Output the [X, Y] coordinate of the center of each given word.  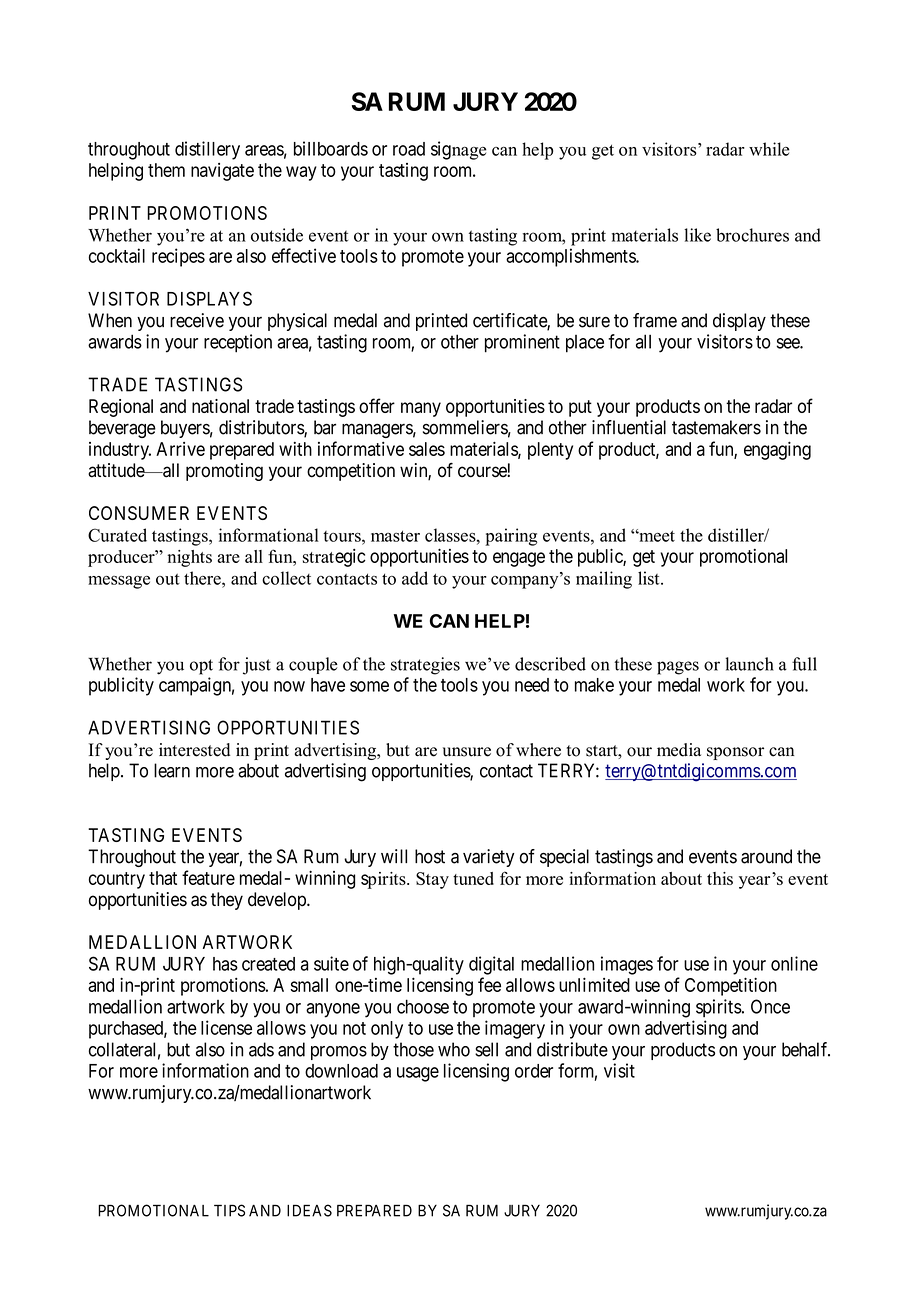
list [650, 578]
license [226, 1027]
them [166, 170]
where [538, 750]
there [203, 578]
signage [458, 150]
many [421, 409]
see [789, 343]
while [769, 149]
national [220, 406]
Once [770, 1006]
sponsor [735, 753]
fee [489, 984]
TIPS [229, 1210]
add [415, 578]
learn [172, 770]
